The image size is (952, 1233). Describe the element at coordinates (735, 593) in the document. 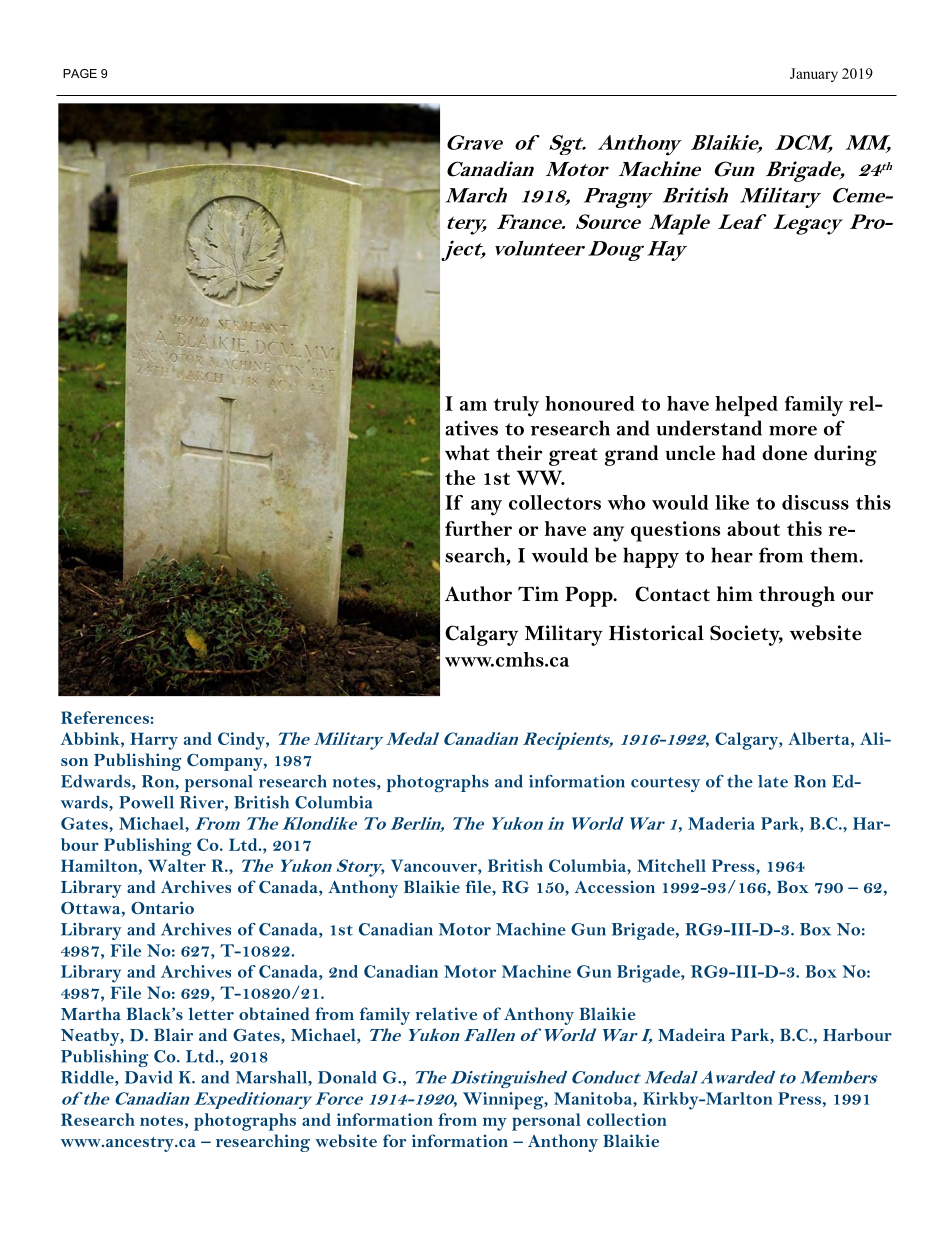

I see `him` at that location.
